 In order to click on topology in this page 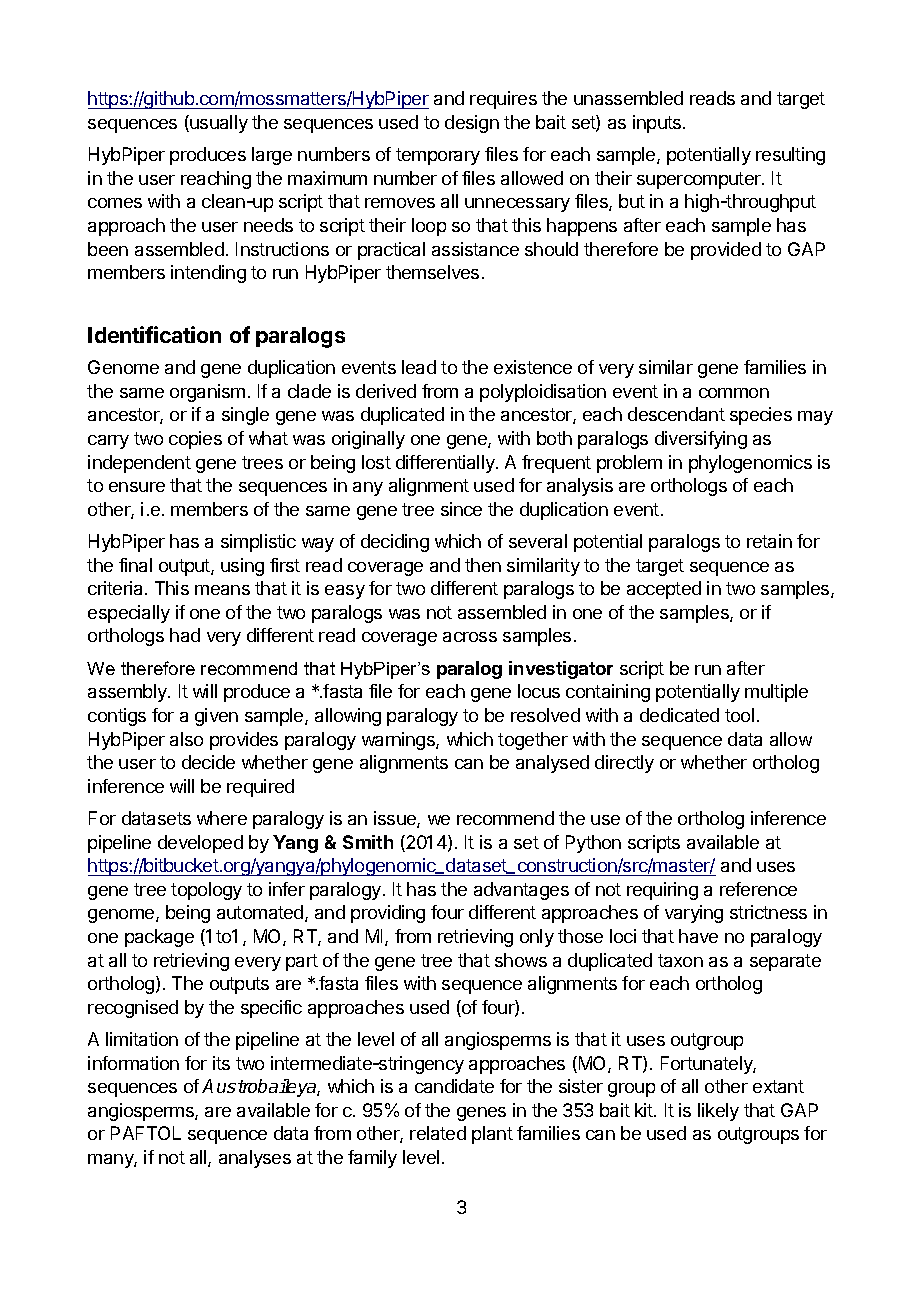, I will do `click(206, 891)`.
